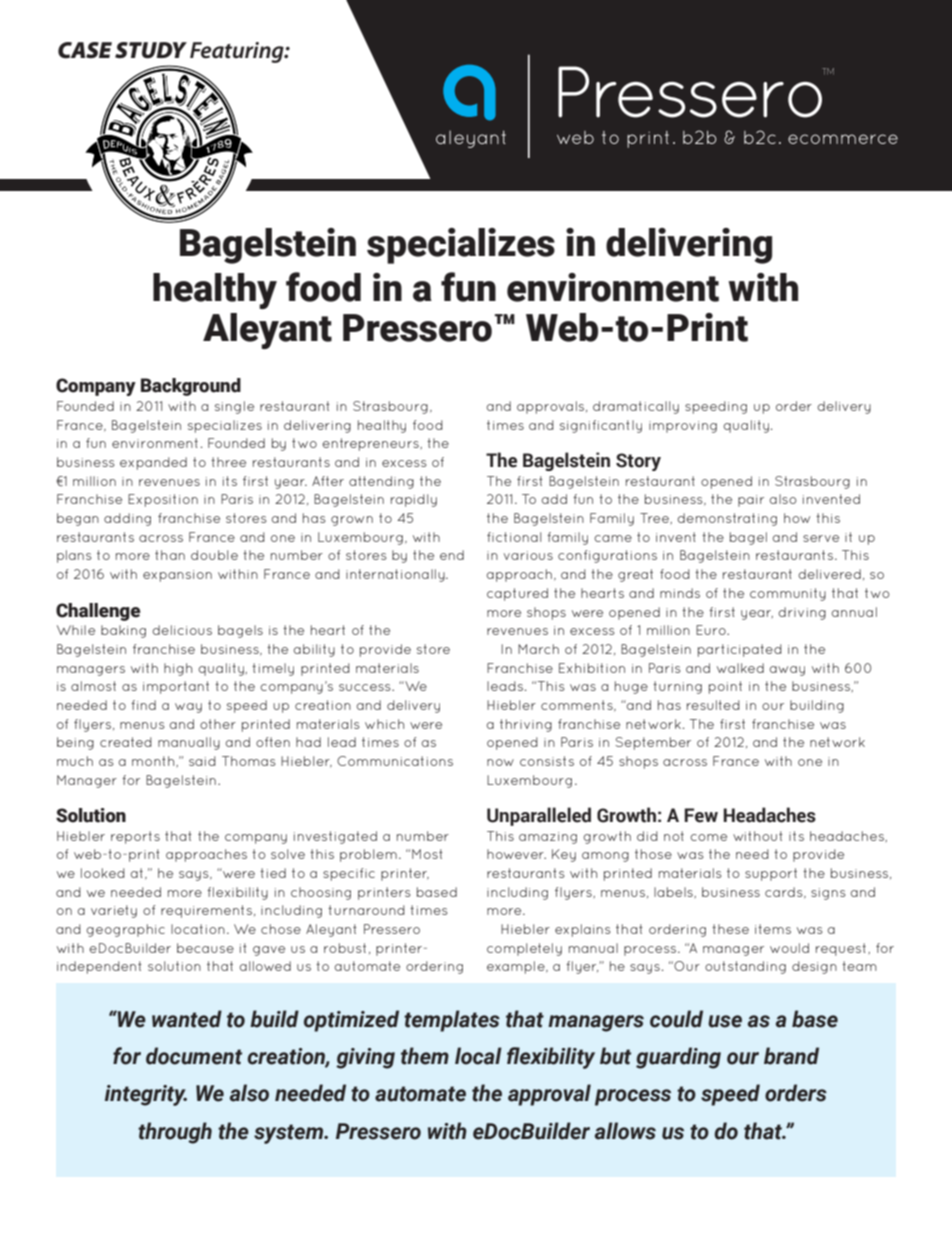 The width and height of the page is (952, 1233). What do you see at coordinates (146, 1095) in the page?
I see `integrity` at bounding box center [146, 1095].
